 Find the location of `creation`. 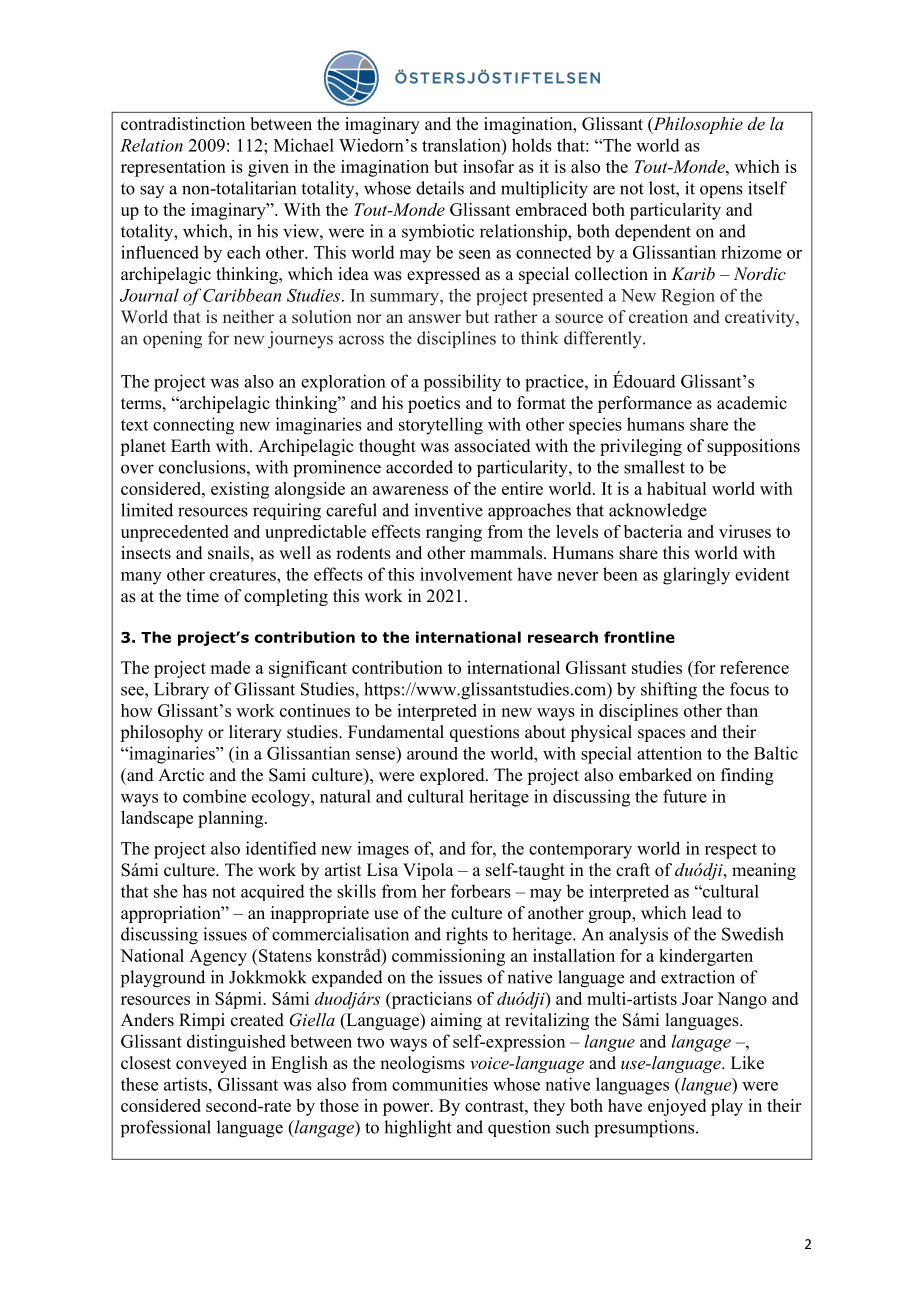

creation is located at coordinates (658, 316).
